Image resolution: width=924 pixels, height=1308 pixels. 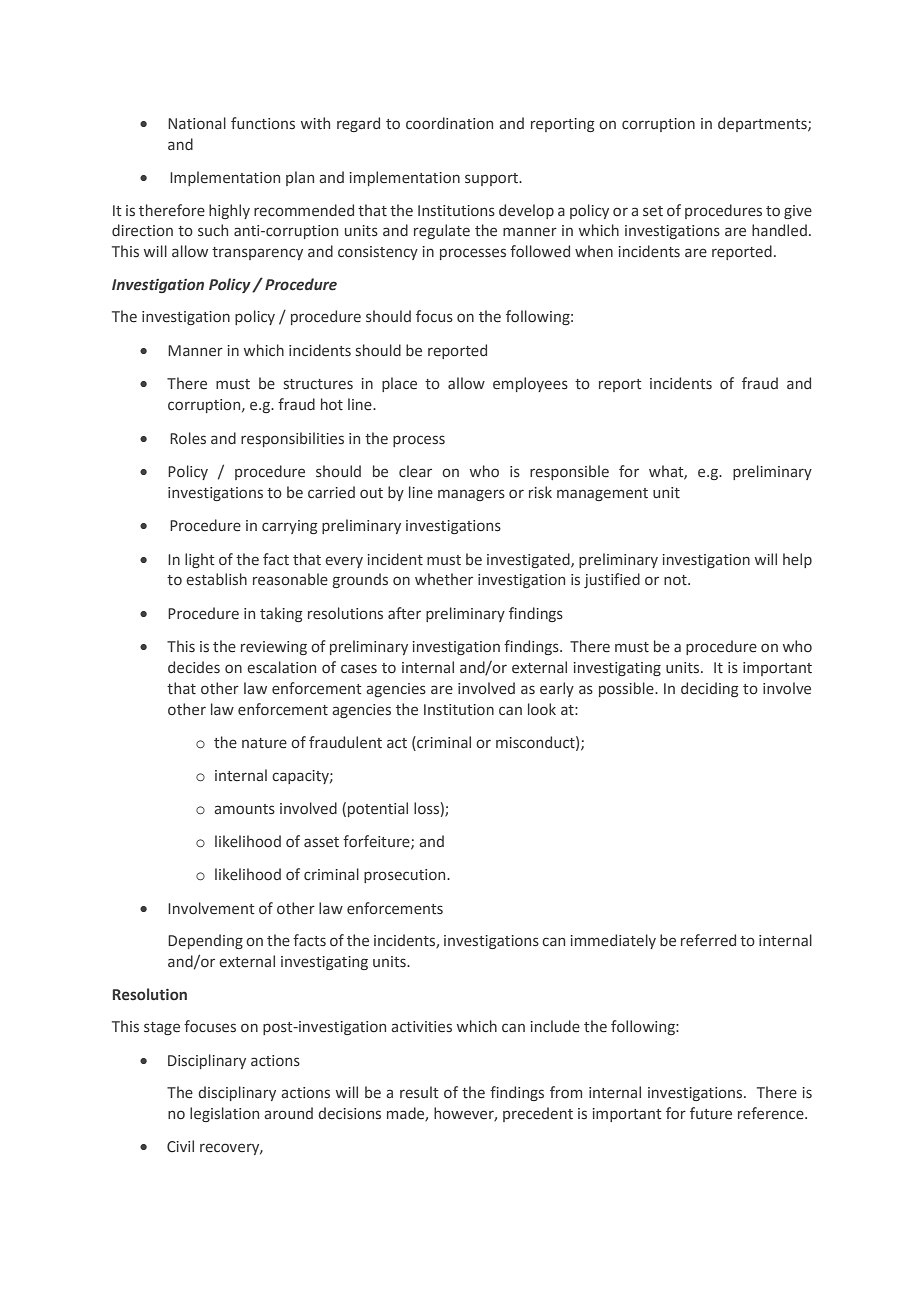 What do you see at coordinates (708, 940) in the page?
I see `referred` at bounding box center [708, 940].
